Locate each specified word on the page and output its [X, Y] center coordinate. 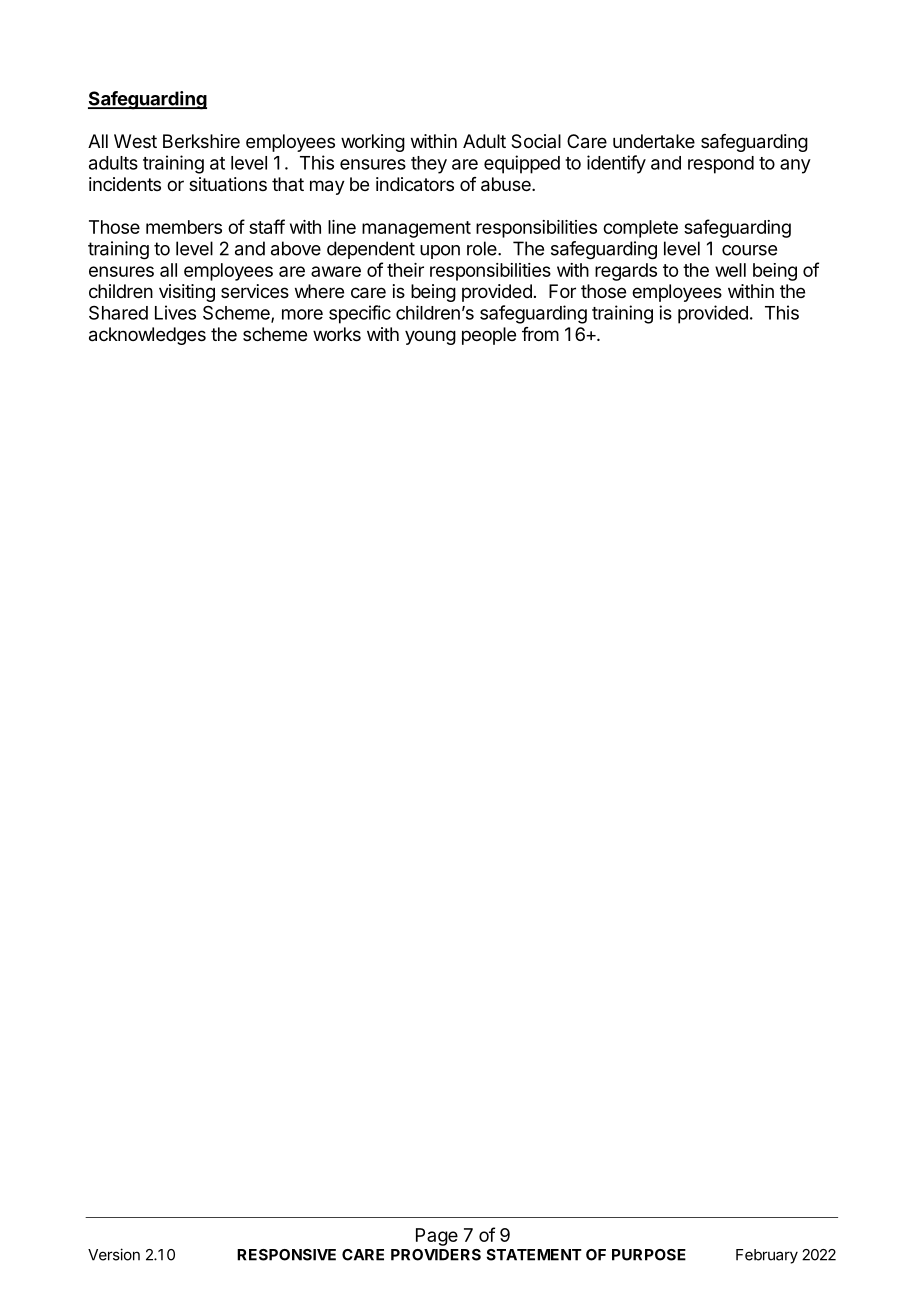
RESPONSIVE [286, 1255]
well [730, 270]
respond [721, 165]
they [429, 165]
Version [114, 1254]
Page [437, 1237]
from [540, 334]
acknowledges [147, 336]
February [767, 1256]
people [489, 336]
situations [228, 184]
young [430, 337]
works [337, 334]
